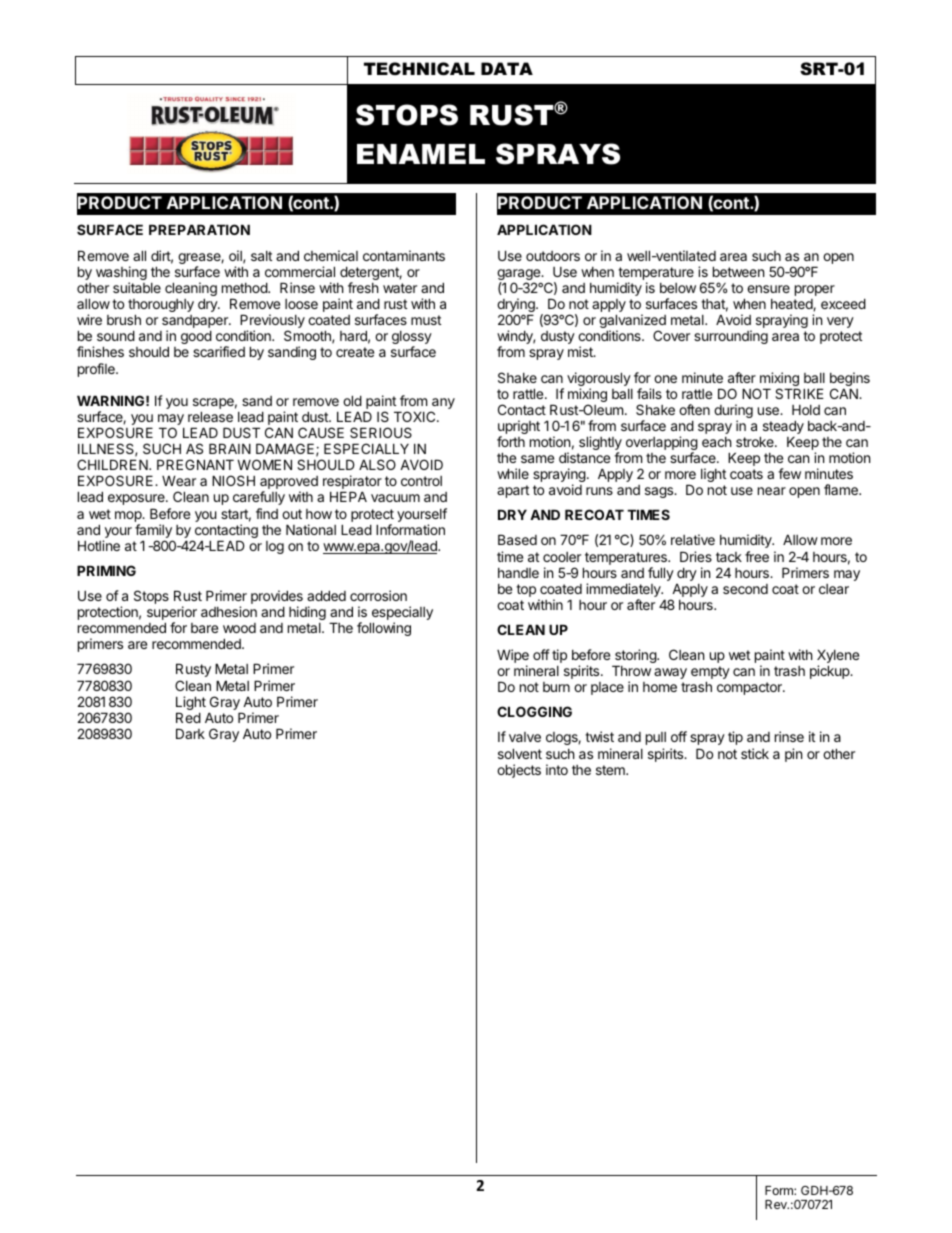 This page has height=1233, width=952. I want to click on family, so click(154, 532).
